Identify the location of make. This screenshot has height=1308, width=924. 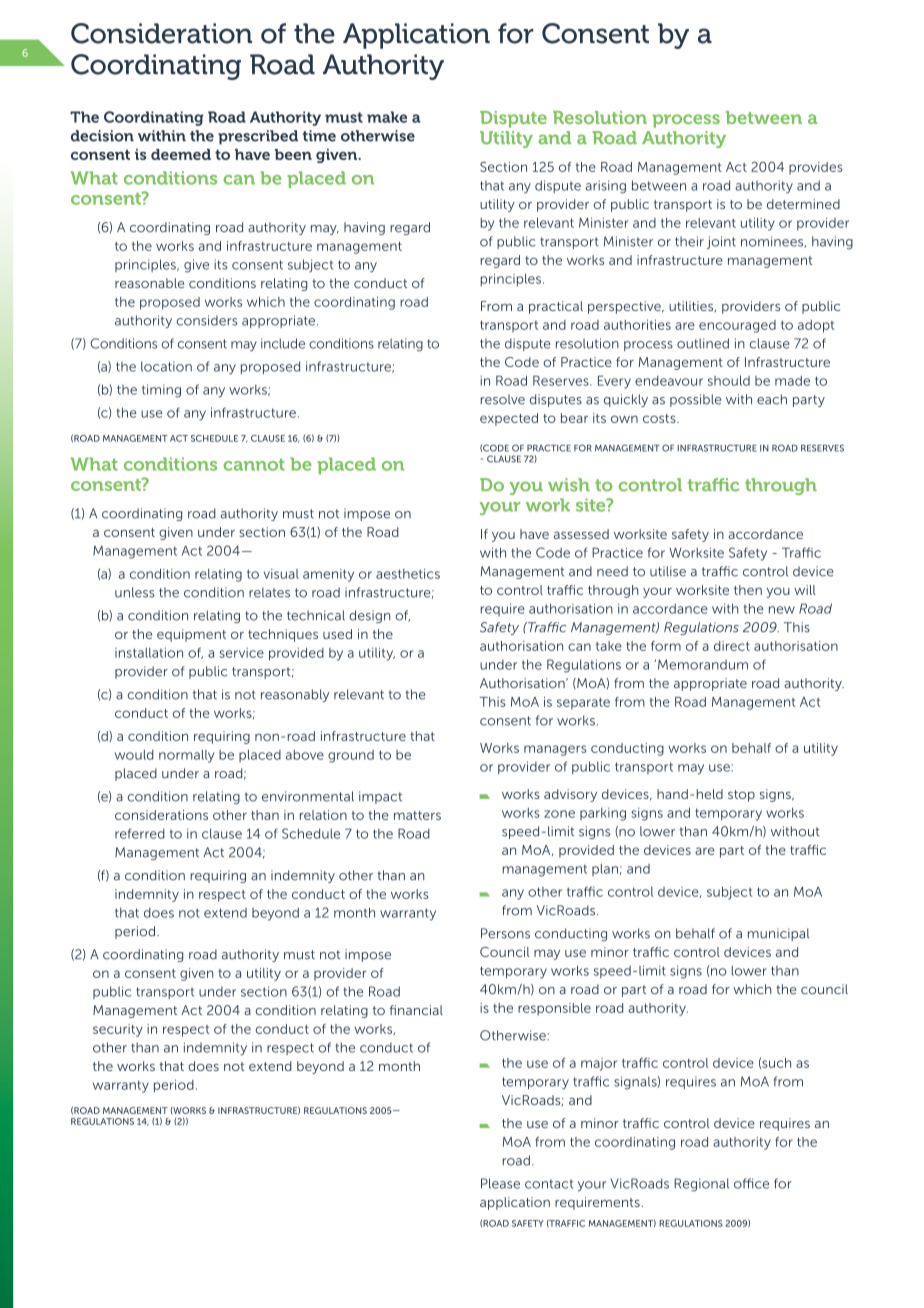
(387, 117).
